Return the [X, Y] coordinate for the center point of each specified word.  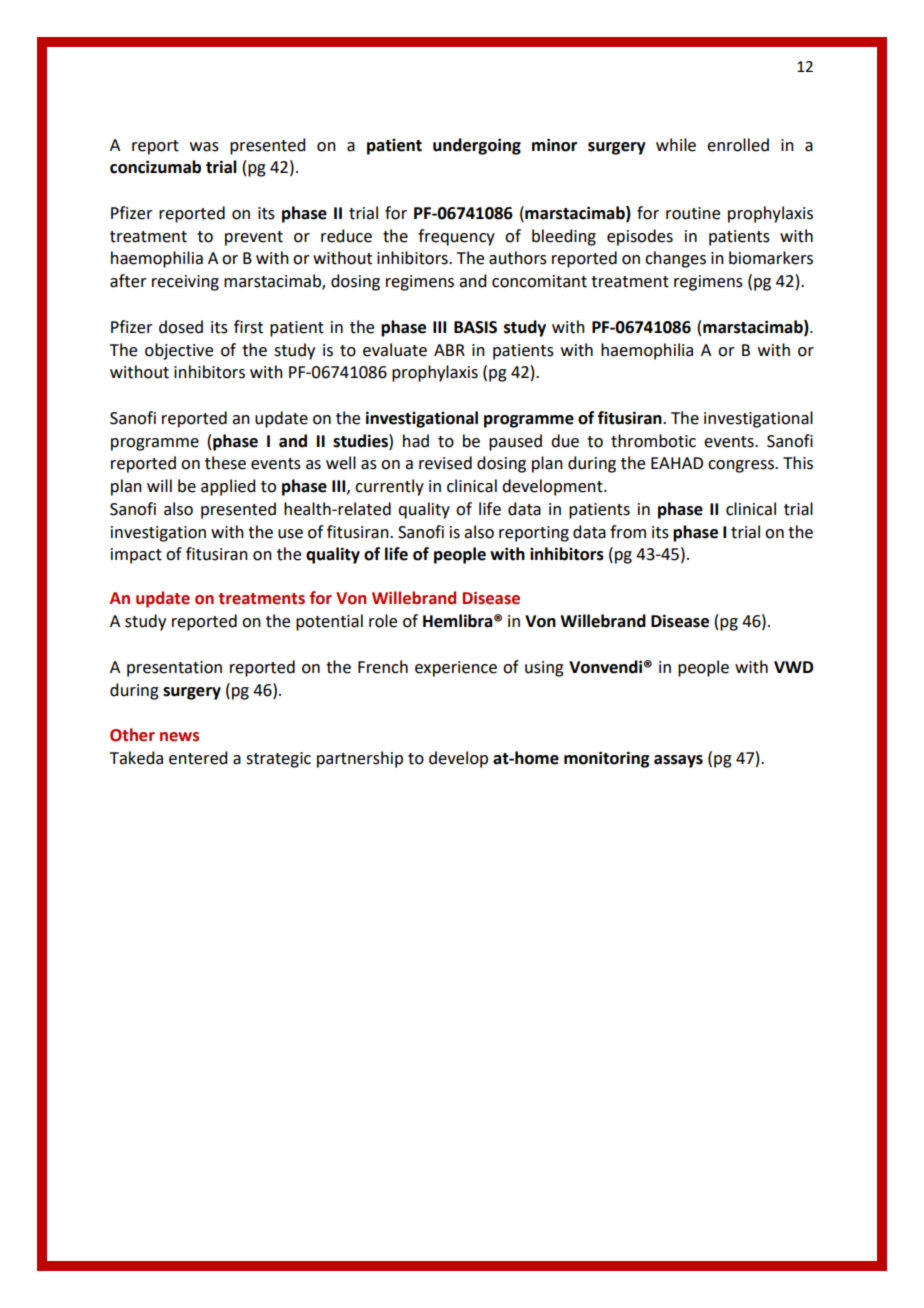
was [204, 147]
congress [742, 466]
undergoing [477, 146]
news [179, 737]
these [225, 463]
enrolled [738, 145]
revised [445, 463]
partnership [360, 759]
